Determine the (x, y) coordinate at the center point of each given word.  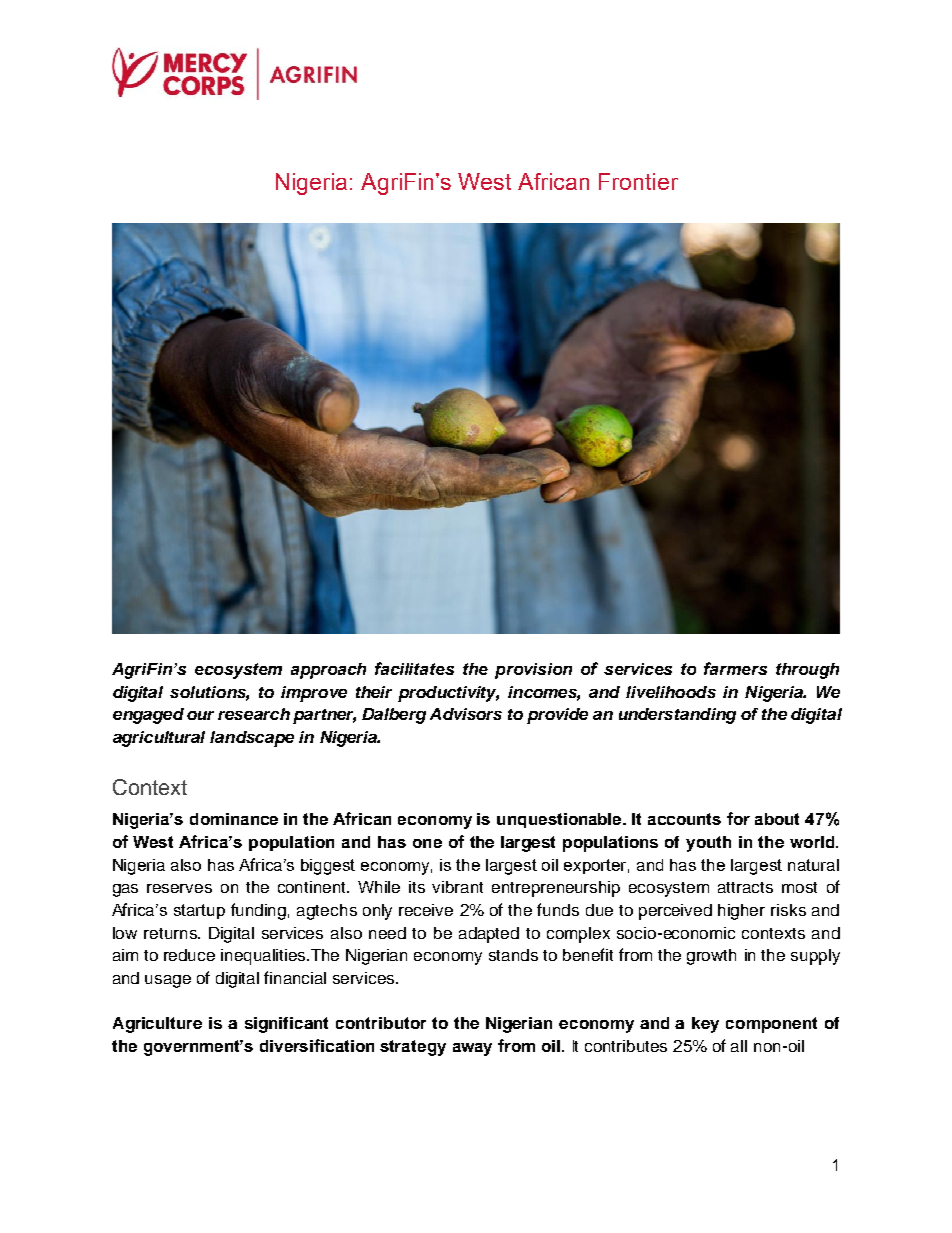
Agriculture (157, 1025)
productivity (448, 694)
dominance (234, 819)
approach (328, 671)
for (738, 818)
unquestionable (561, 820)
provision (533, 671)
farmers (735, 668)
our (200, 715)
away (472, 1049)
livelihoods (671, 692)
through (807, 671)
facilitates (414, 668)
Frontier (638, 181)
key (705, 1025)
